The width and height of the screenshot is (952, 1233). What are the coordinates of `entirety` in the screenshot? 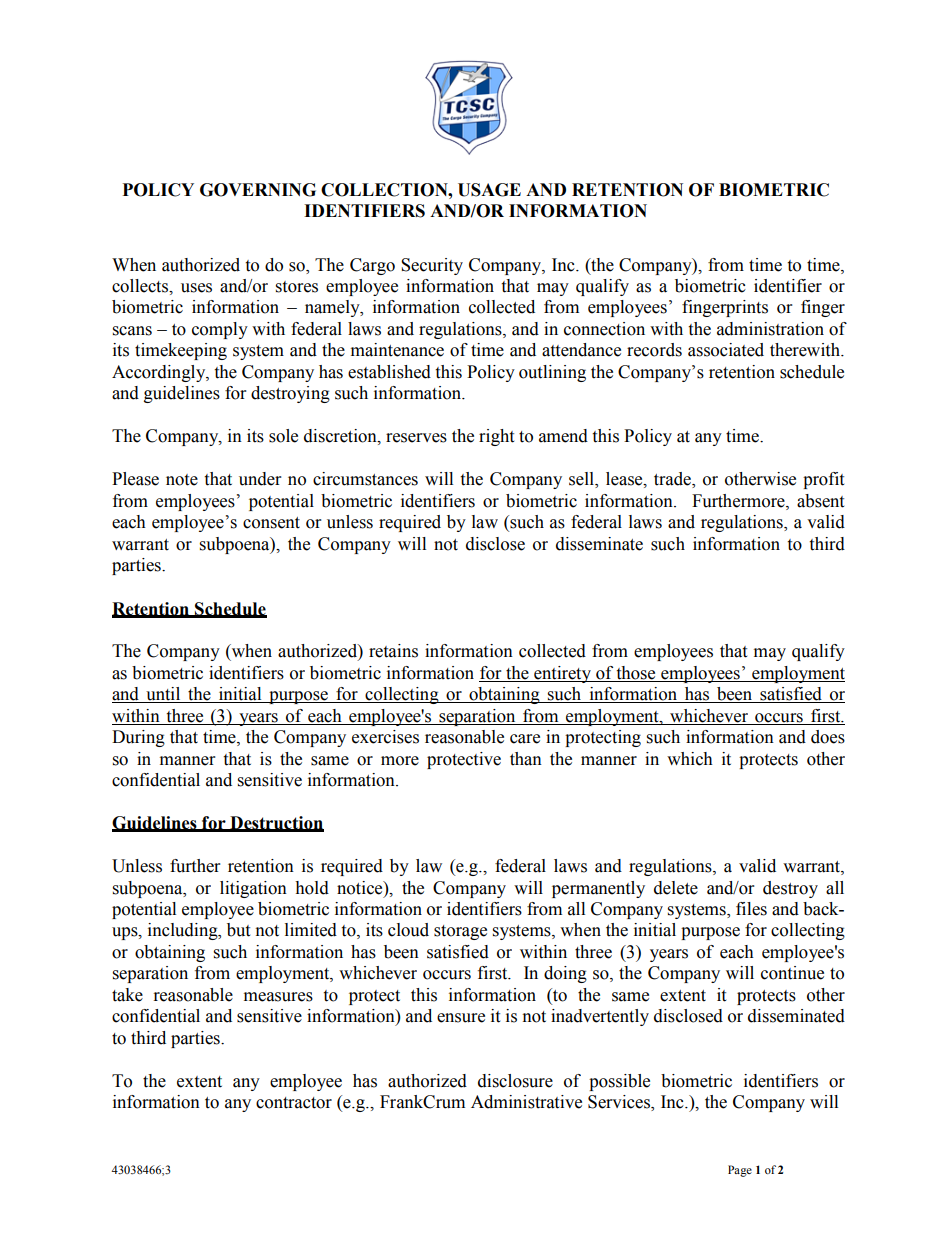 It's located at (563, 674).
